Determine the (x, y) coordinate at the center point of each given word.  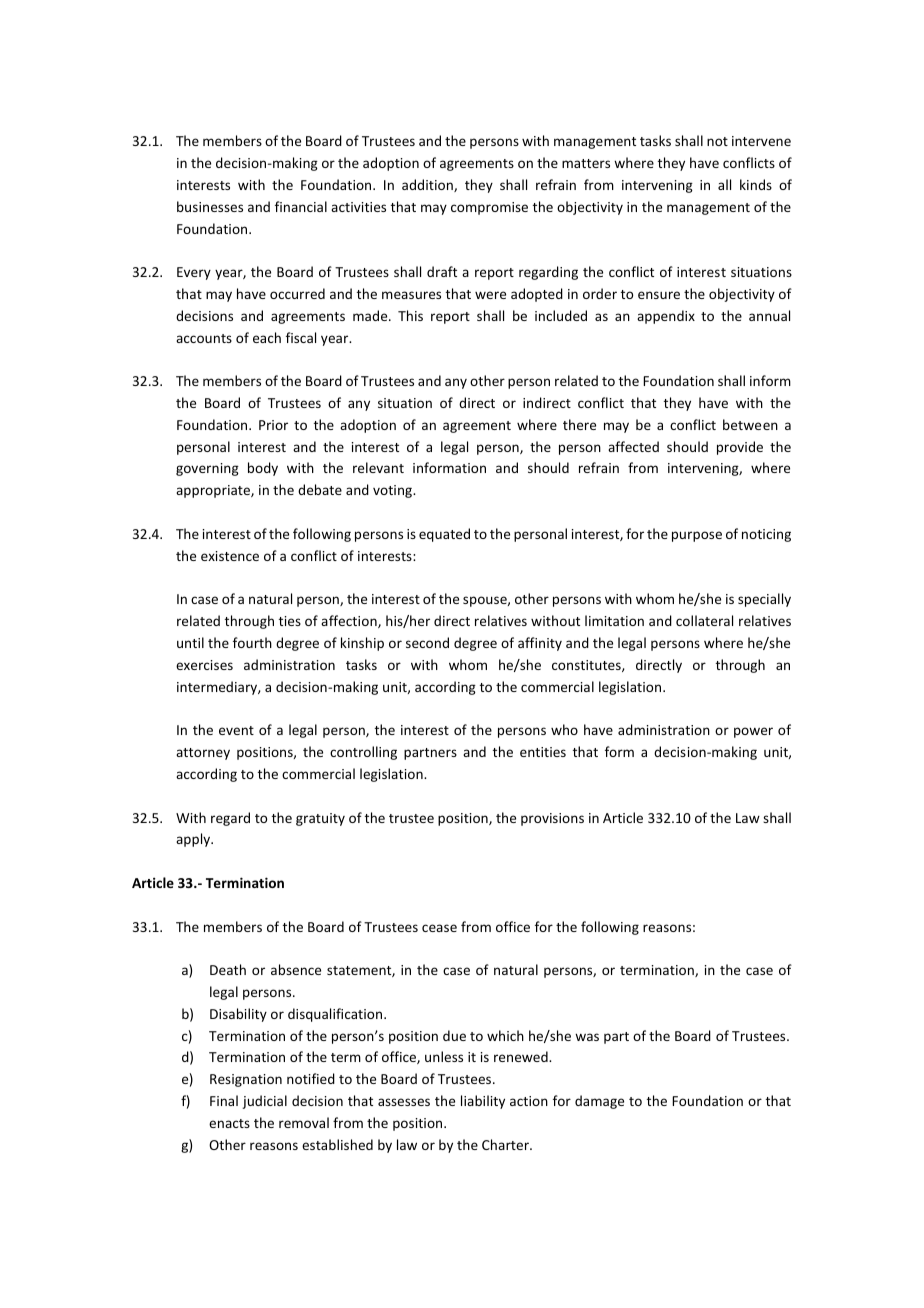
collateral (704, 620)
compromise (489, 208)
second (427, 642)
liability (483, 1102)
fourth (252, 642)
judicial (264, 1102)
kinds (756, 184)
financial (301, 206)
